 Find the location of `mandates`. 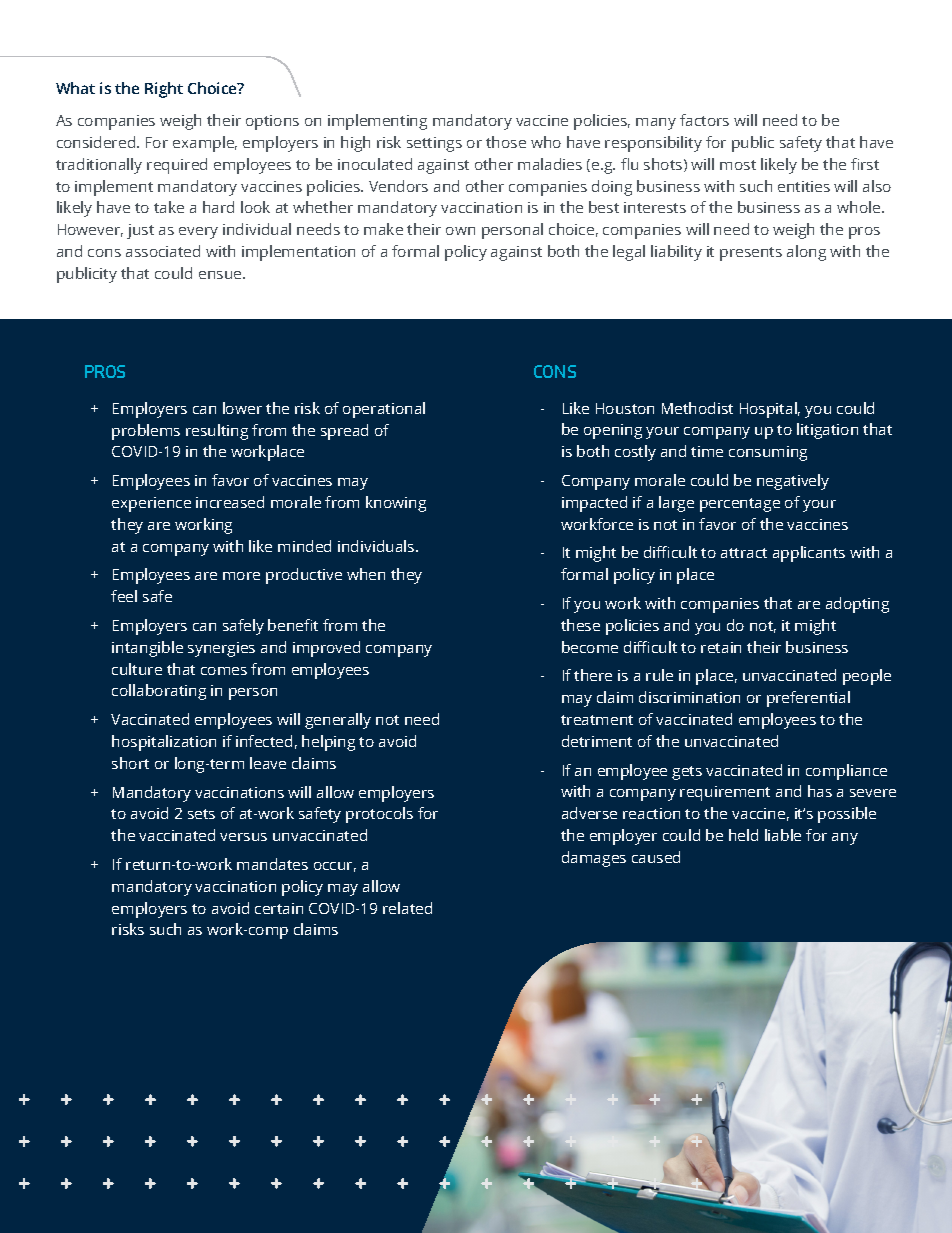

mandates is located at coordinates (272, 864).
